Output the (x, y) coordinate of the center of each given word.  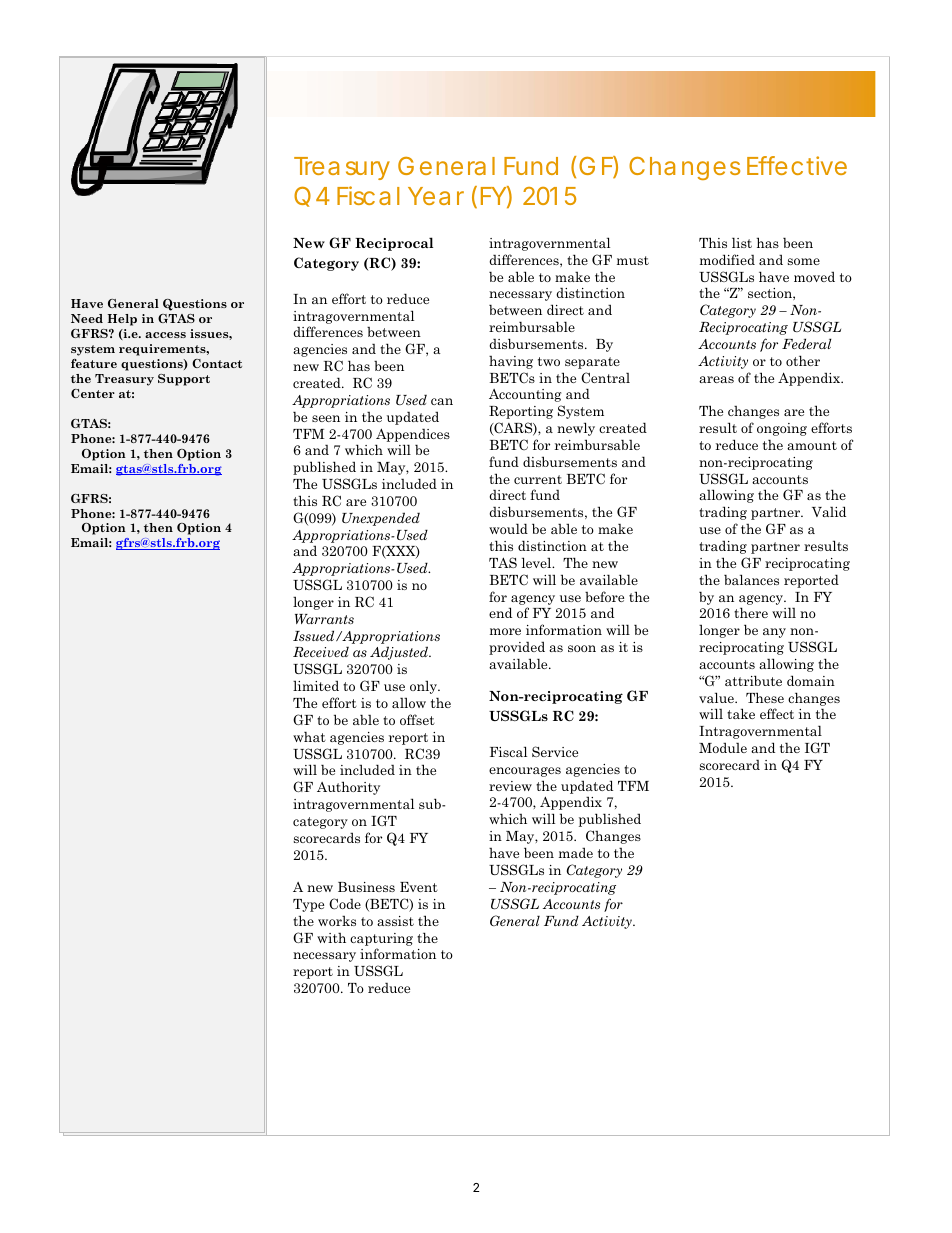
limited (316, 685)
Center (93, 393)
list (742, 242)
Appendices (413, 435)
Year (436, 196)
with (331, 938)
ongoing (782, 429)
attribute (753, 680)
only (424, 687)
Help (122, 320)
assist (395, 921)
